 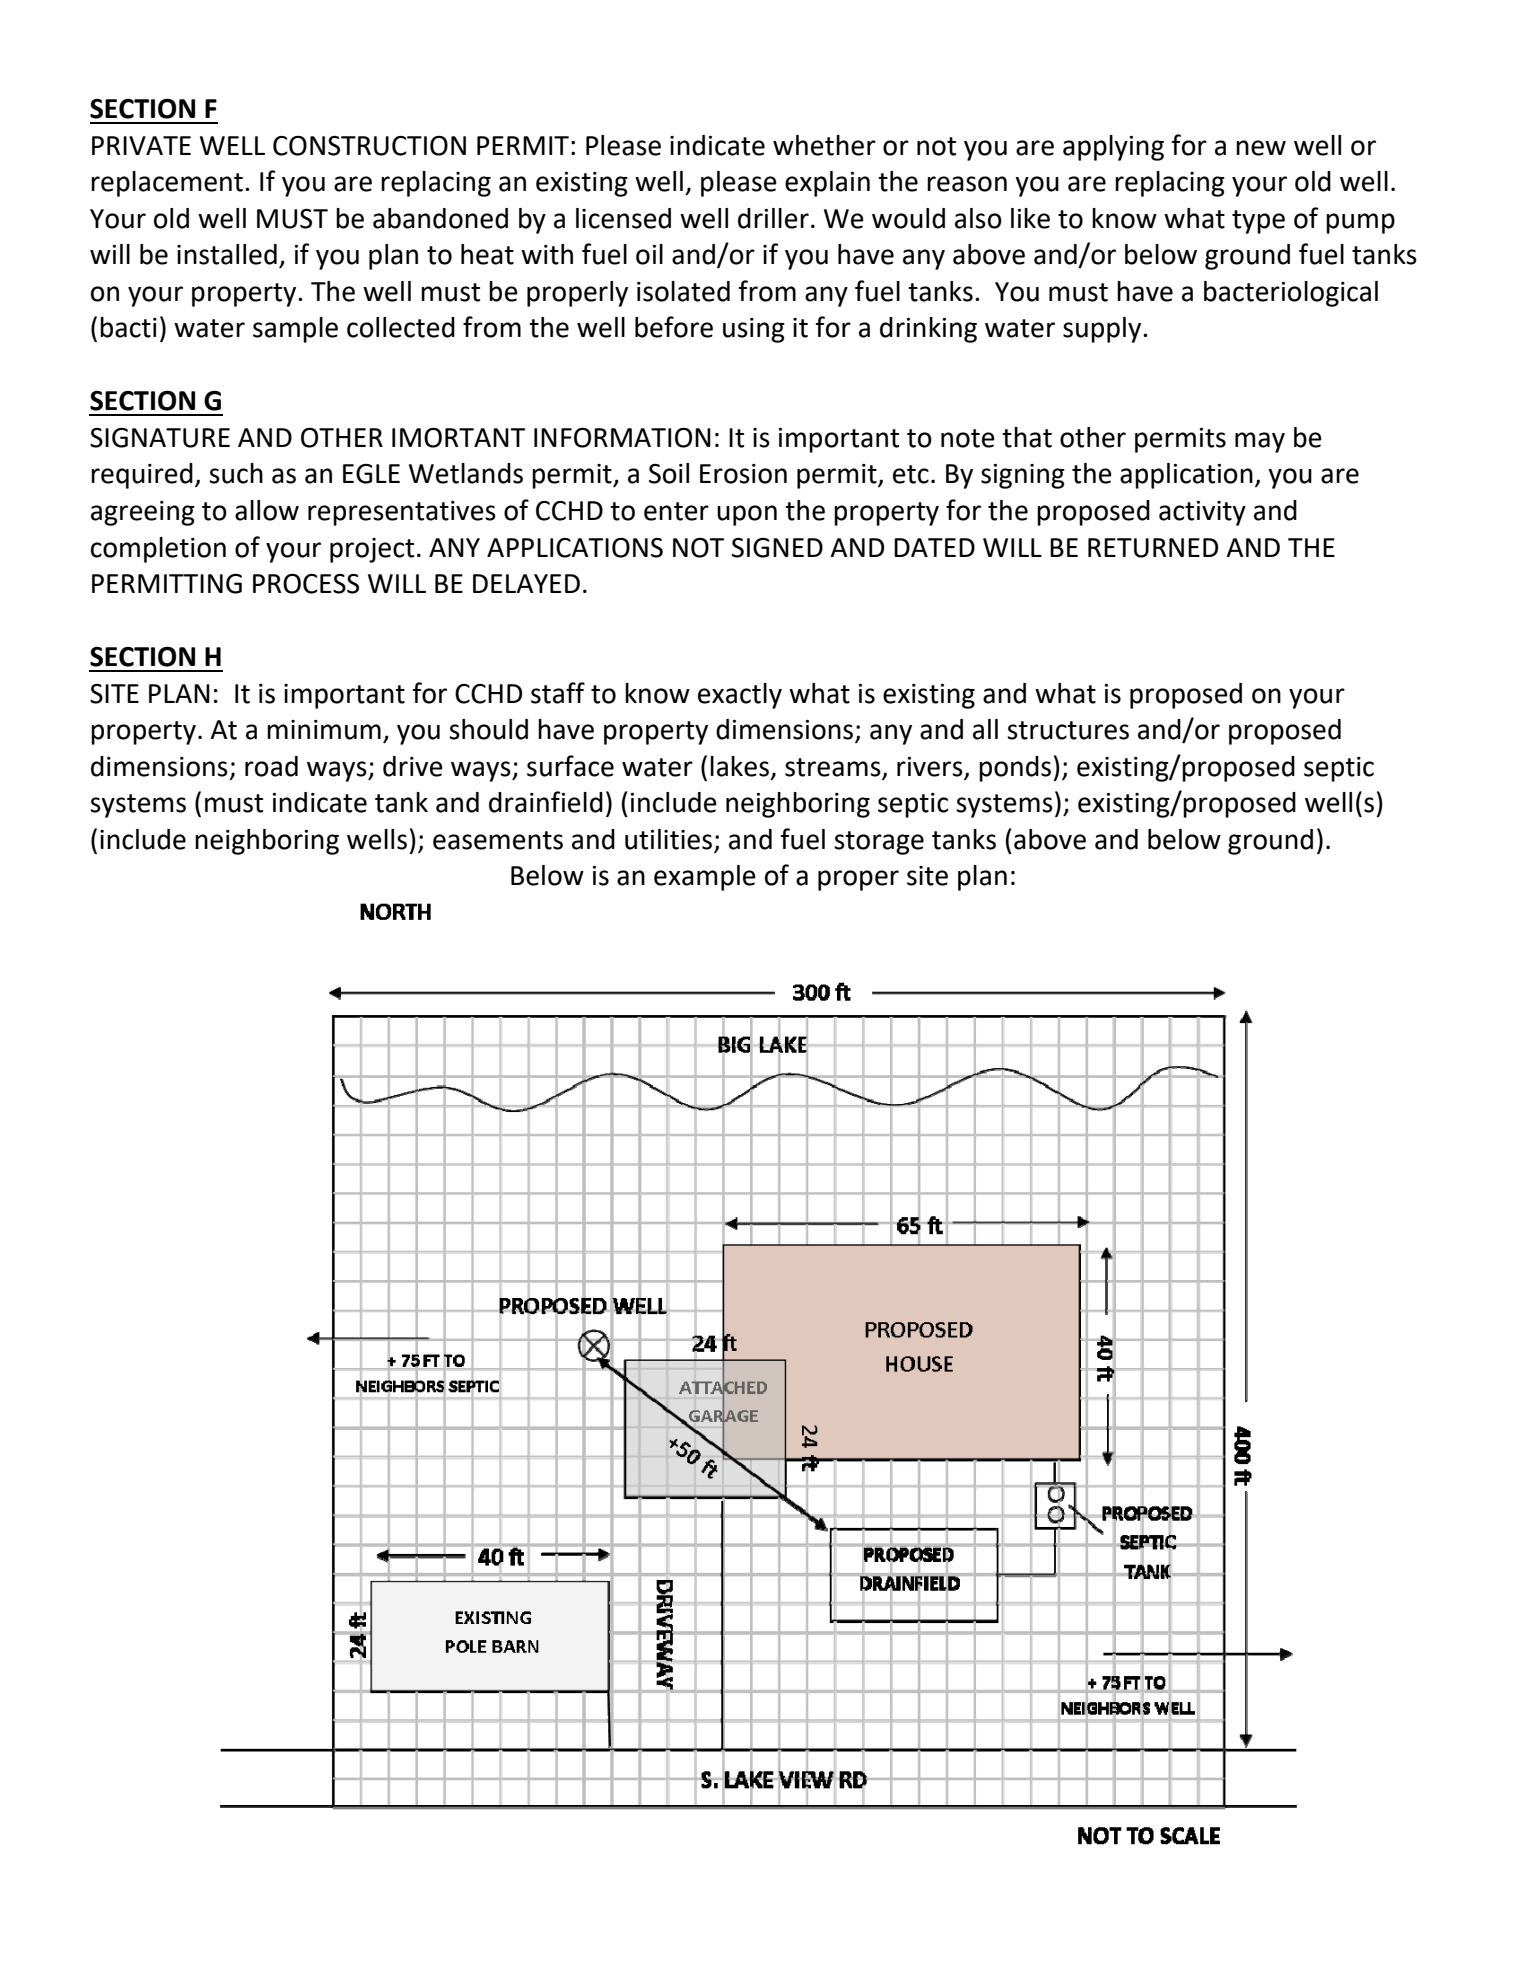 I want to click on activity, so click(x=1202, y=513).
